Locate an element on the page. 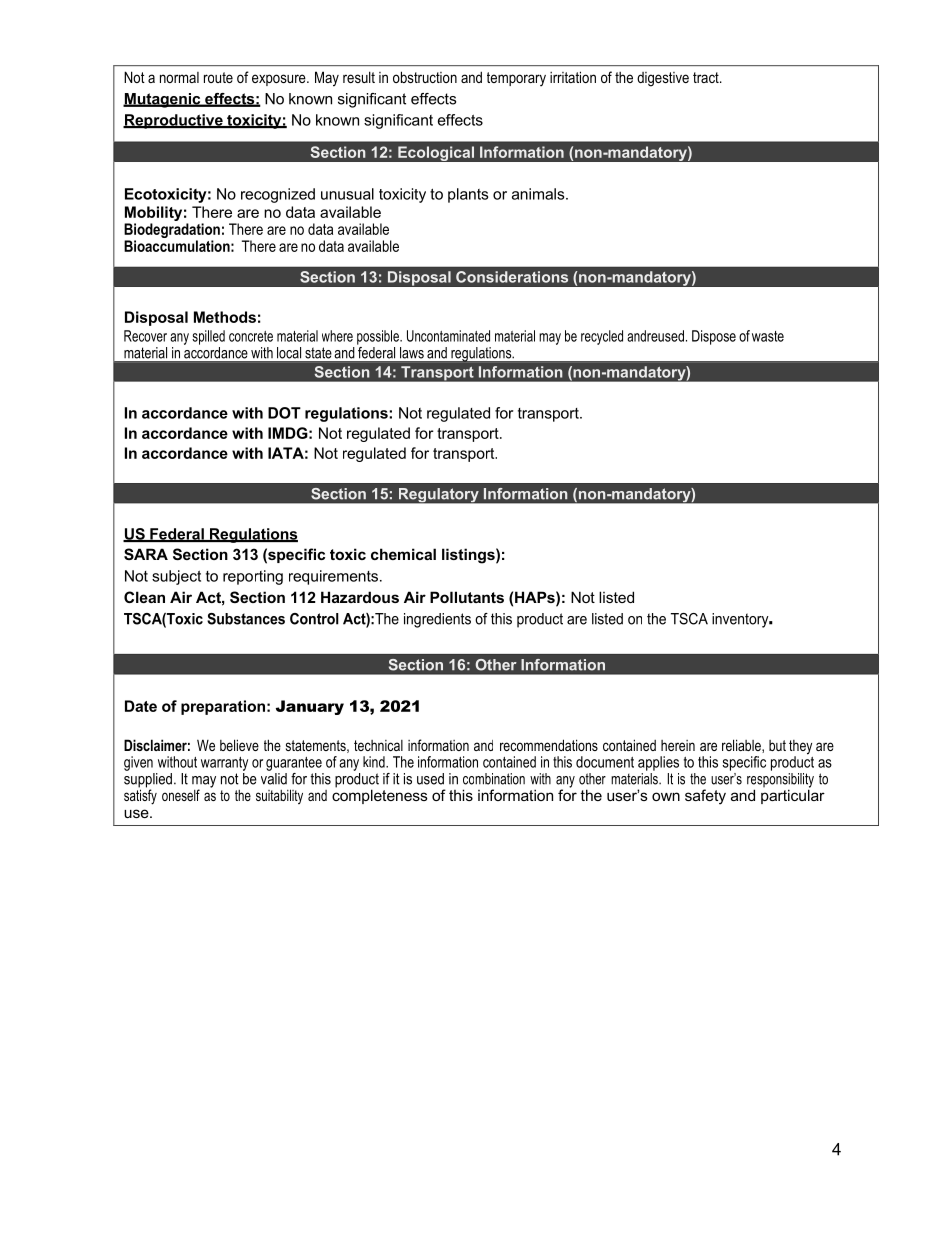 The width and height of the document is (952, 1233). tract is located at coordinates (707, 77).
